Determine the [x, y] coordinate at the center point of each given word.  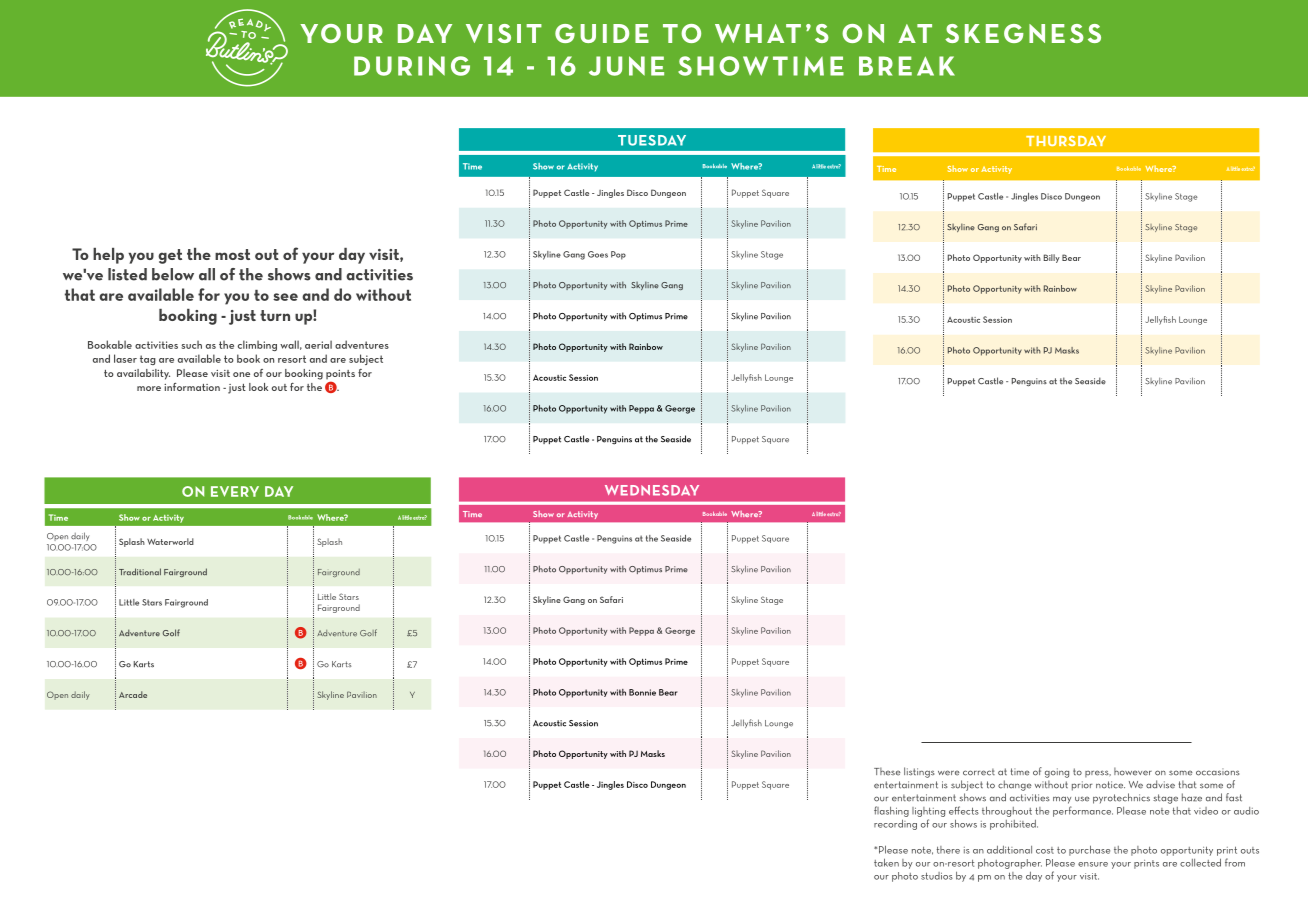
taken [886, 862]
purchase [1089, 850]
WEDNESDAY [652, 490]
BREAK [907, 66]
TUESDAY [652, 140]
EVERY [235, 491]
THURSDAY [1066, 141]
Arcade [133, 694]
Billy [1052, 258]
